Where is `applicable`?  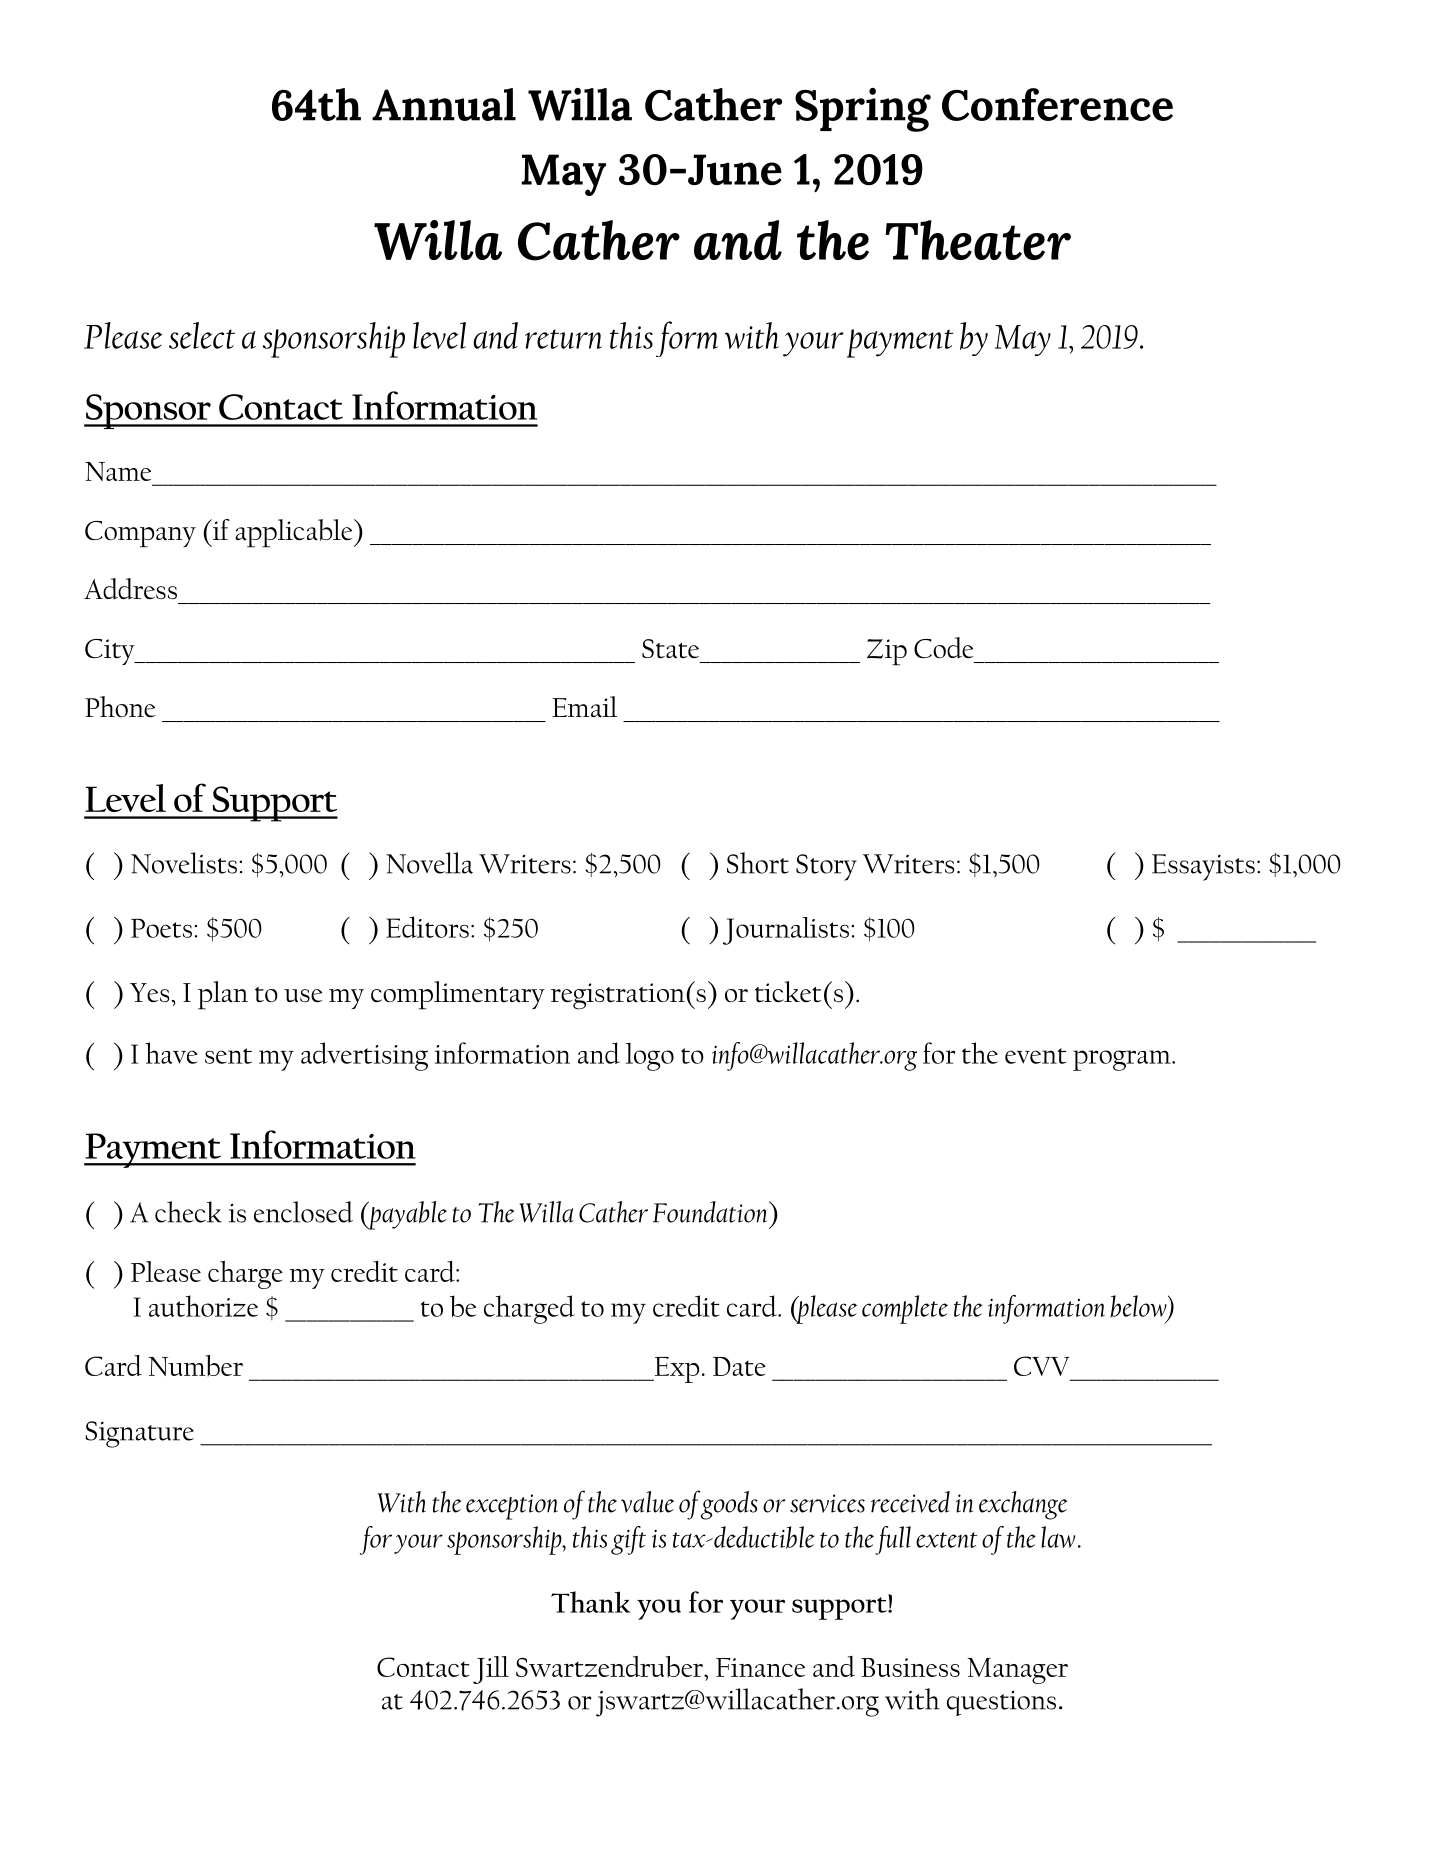
applicable is located at coordinates (295, 533).
